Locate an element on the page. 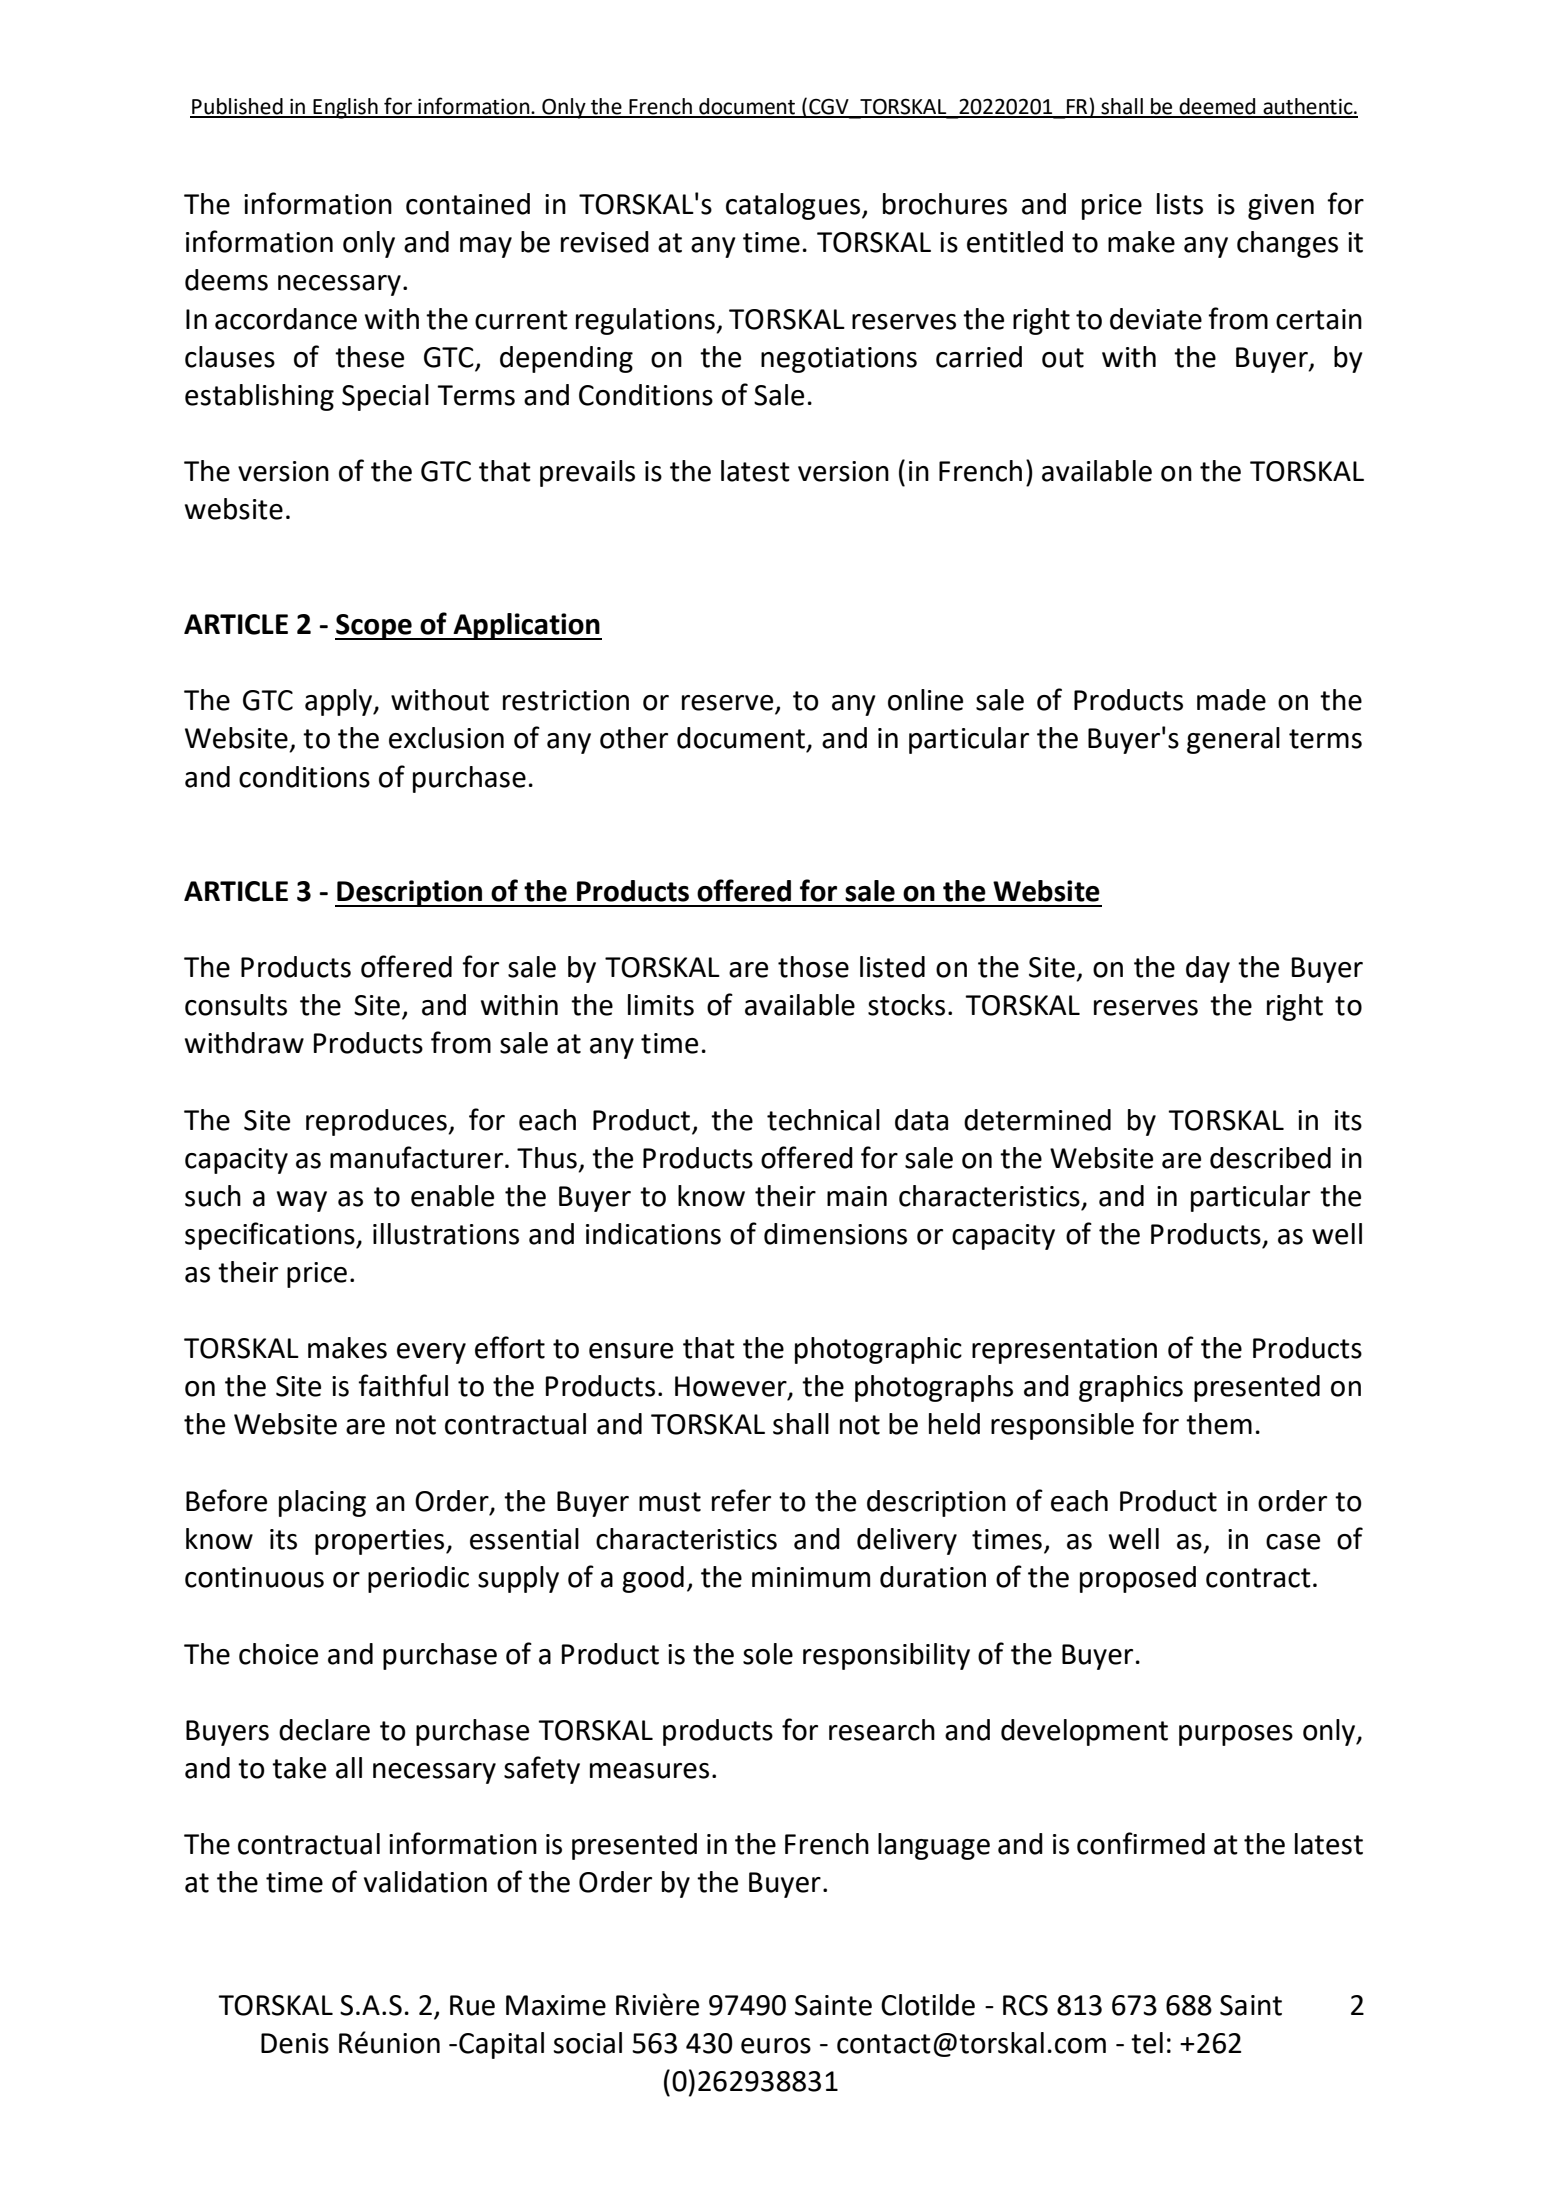 The image size is (1549, 2191). Denis is located at coordinates (295, 2043).
